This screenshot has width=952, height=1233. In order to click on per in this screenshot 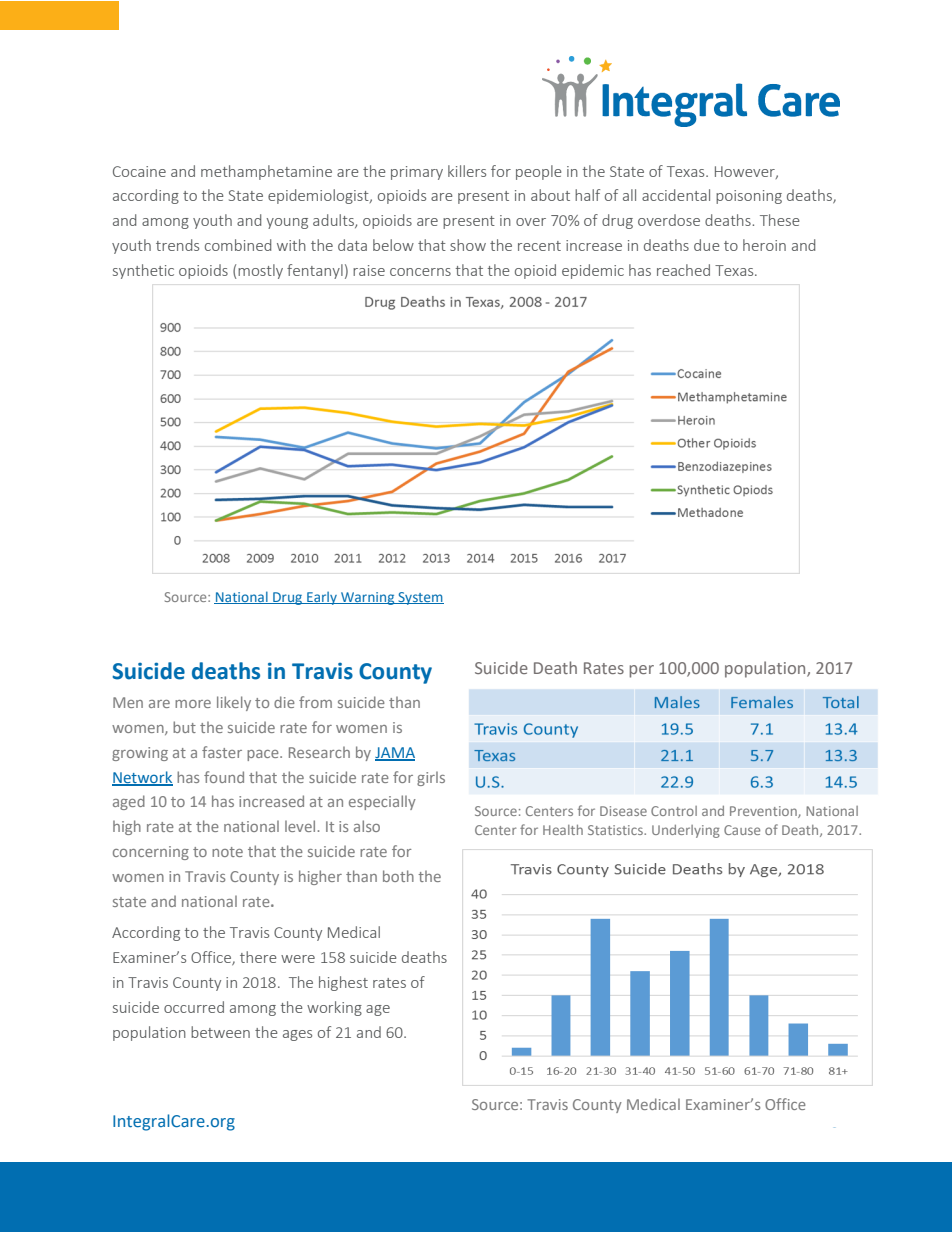, I will do `click(642, 671)`.
